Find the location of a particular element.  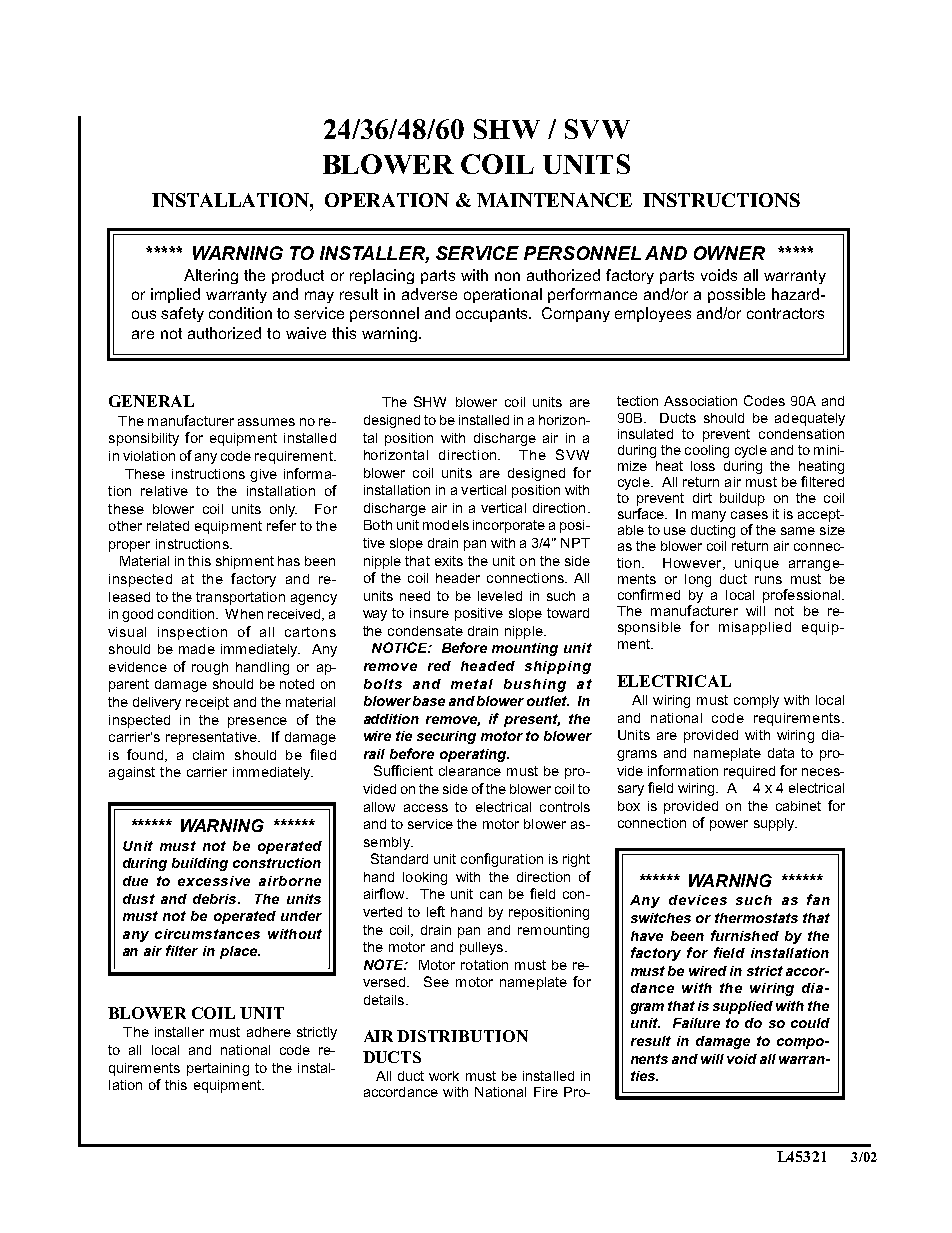

Altering is located at coordinates (211, 276).
